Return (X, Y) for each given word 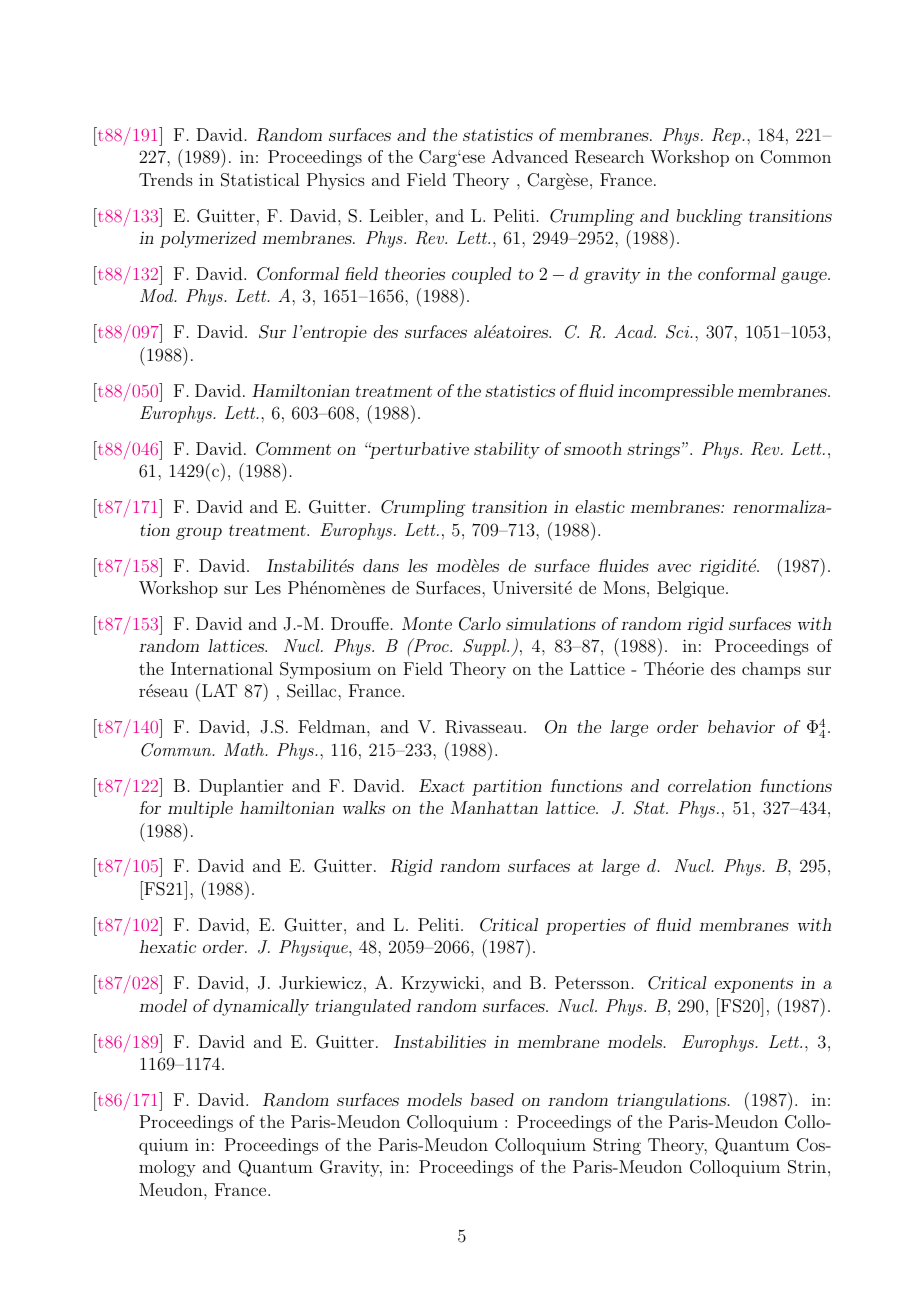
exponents (753, 985)
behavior (741, 726)
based (492, 1099)
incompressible (675, 392)
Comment (293, 449)
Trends (166, 179)
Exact (442, 785)
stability (507, 450)
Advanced (529, 156)
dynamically (261, 1007)
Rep (727, 136)
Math (245, 749)
